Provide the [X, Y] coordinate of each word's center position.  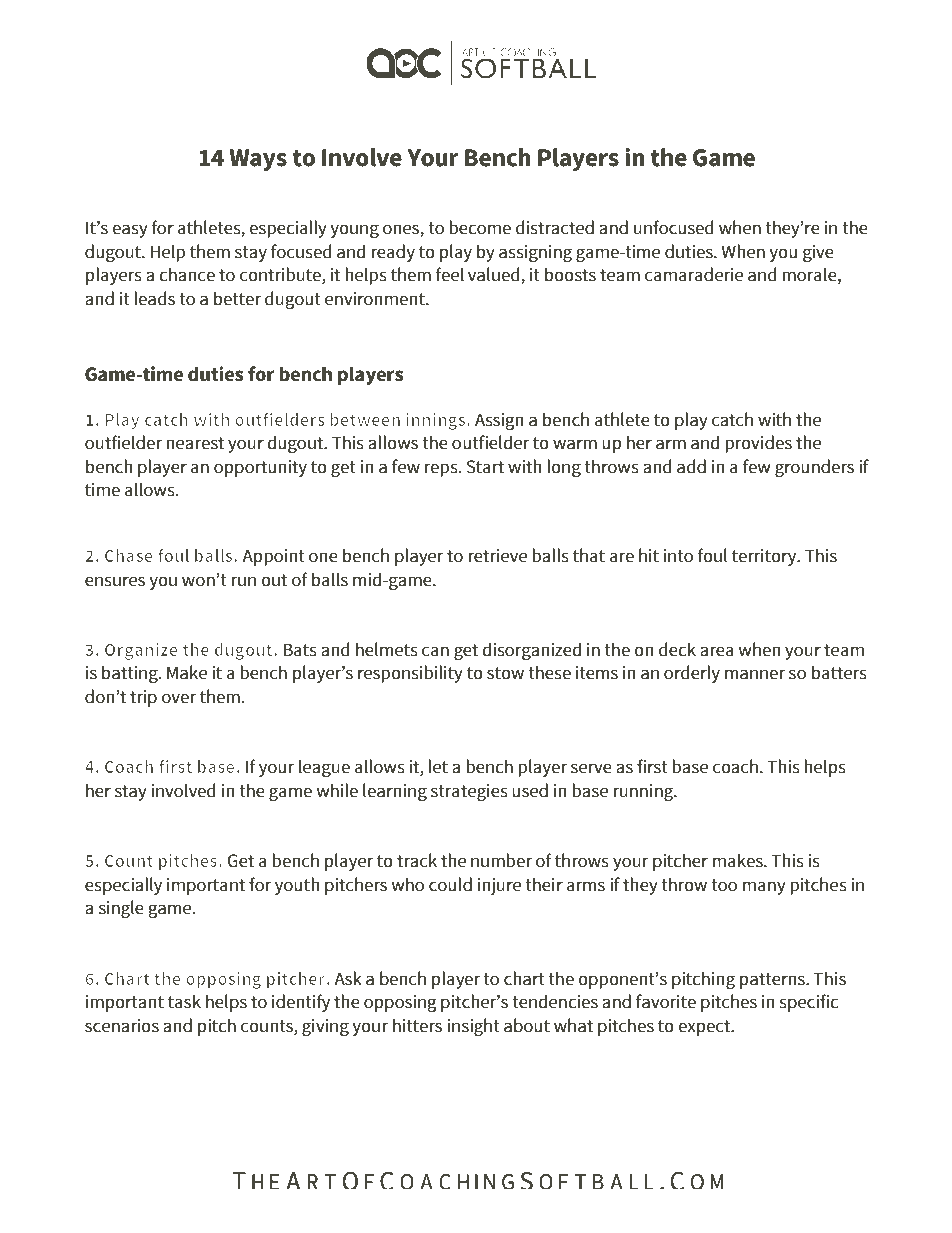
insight [474, 1027]
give [818, 253]
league [324, 768]
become [480, 227]
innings [437, 421]
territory [765, 557]
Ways [258, 160]
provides [758, 444]
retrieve [497, 556]
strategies [469, 792]
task [184, 1001]
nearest [195, 443]
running [644, 792]
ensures [115, 581]
